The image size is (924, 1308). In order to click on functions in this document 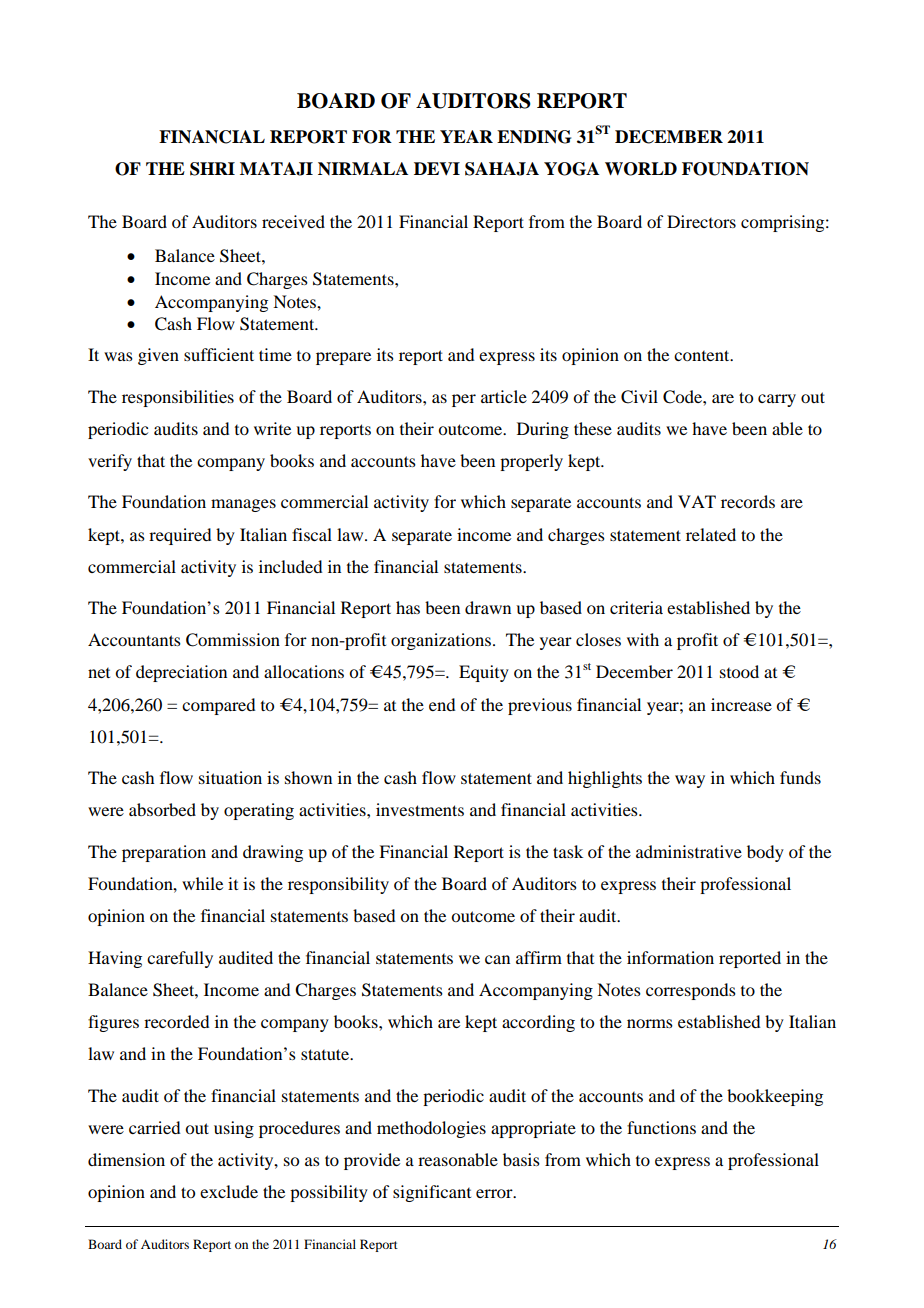, I will do `click(661, 1127)`.
